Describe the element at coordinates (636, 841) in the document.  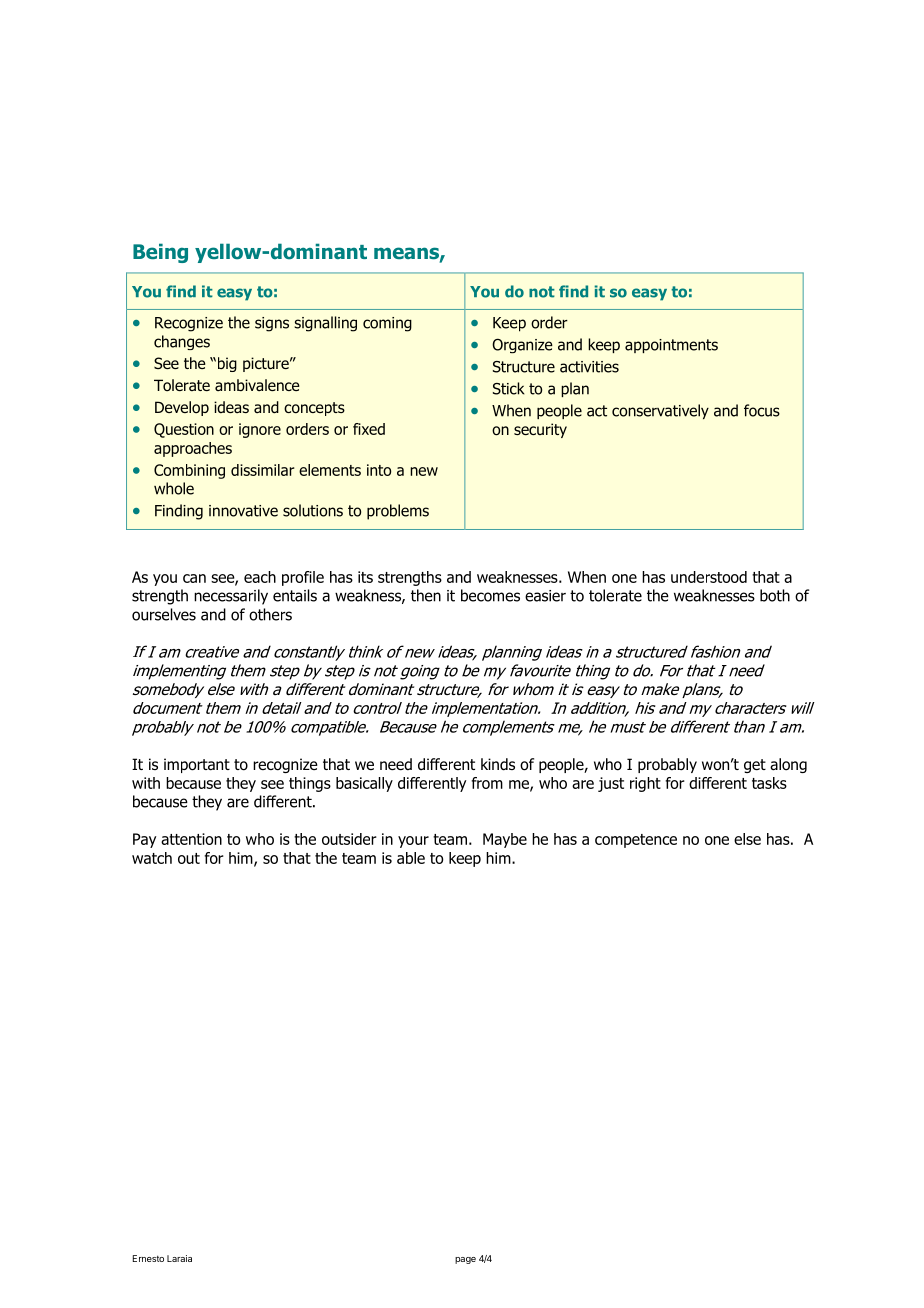
I see `competence` at that location.
